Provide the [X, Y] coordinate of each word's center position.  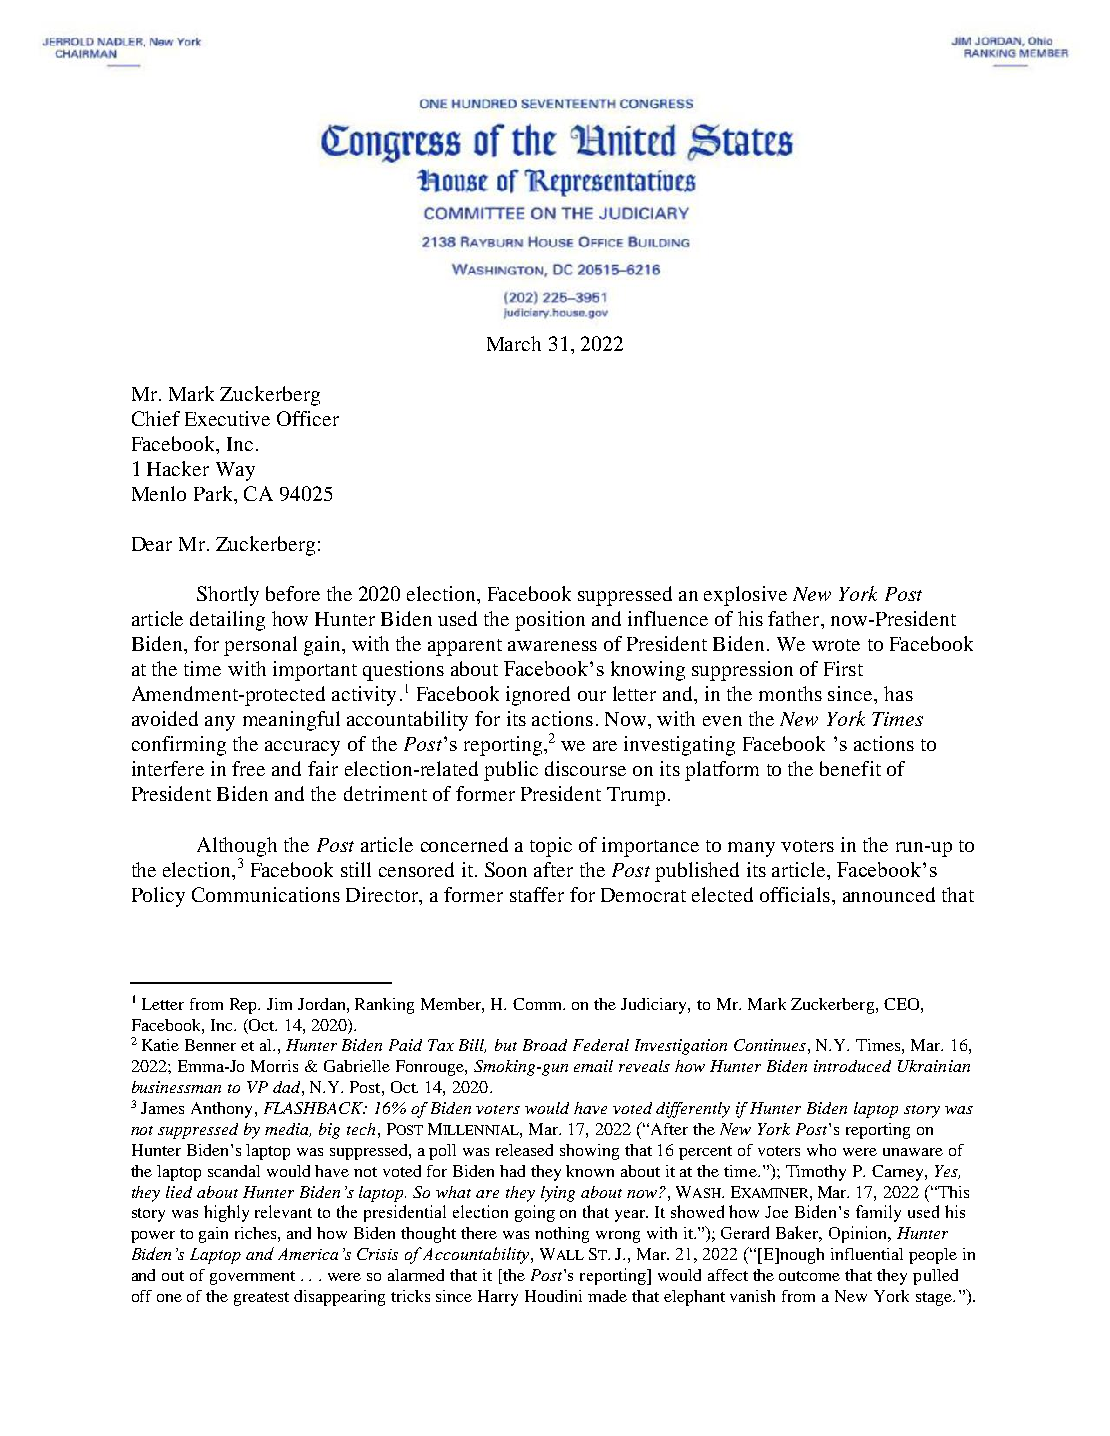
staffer [537, 894]
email [593, 1066]
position [550, 621]
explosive [745, 596]
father [795, 618]
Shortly [228, 596]
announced [889, 894]
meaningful [291, 721]
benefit [850, 768]
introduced [852, 1066]
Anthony [221, 1110]
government [252, 1278]
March [514, 343]
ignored [538, 696]
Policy [158, 897]
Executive [227, 418]
